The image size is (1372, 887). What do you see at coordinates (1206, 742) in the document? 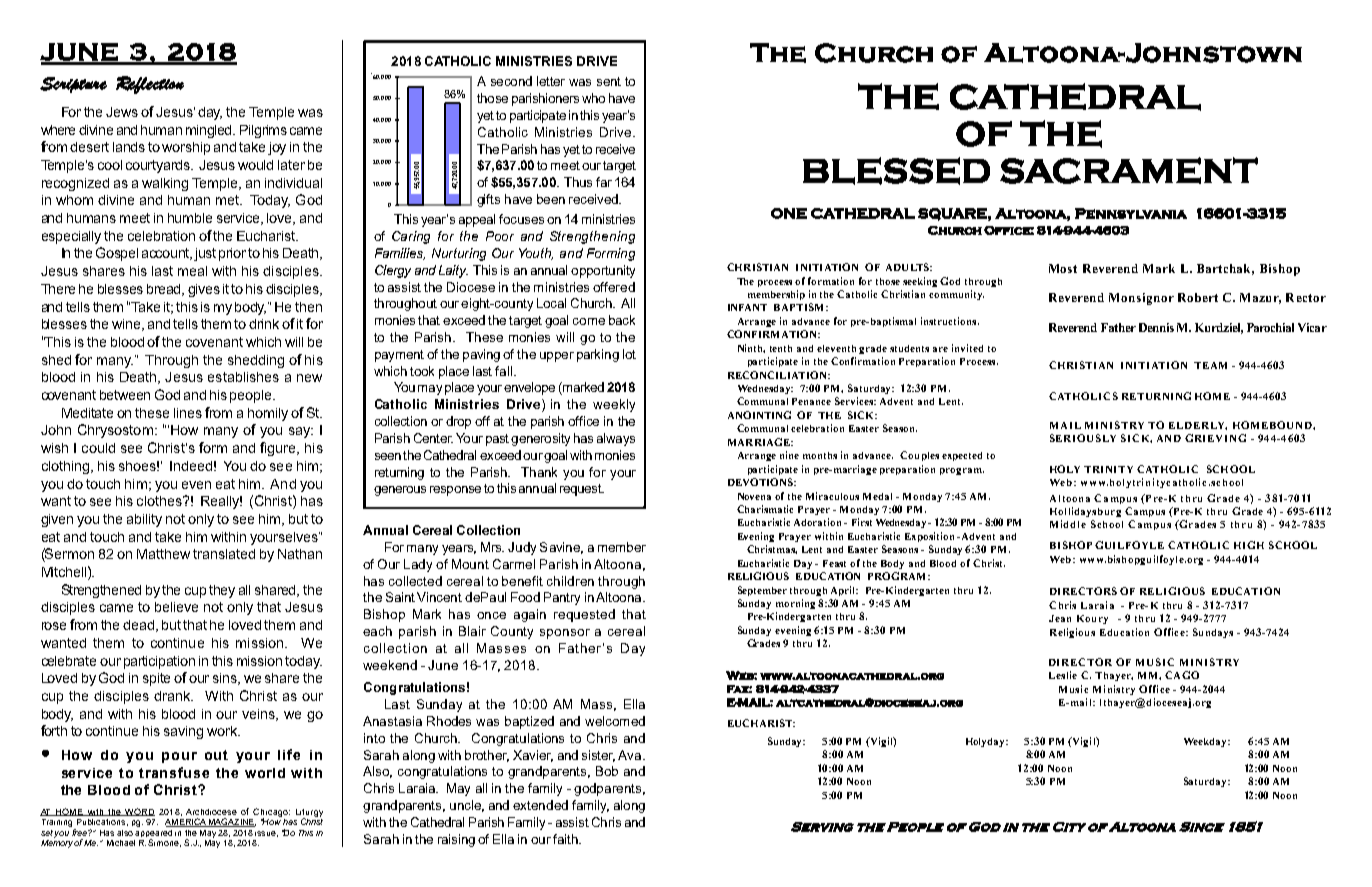
I see `Weekday` at bounding box center [1206, 742].
